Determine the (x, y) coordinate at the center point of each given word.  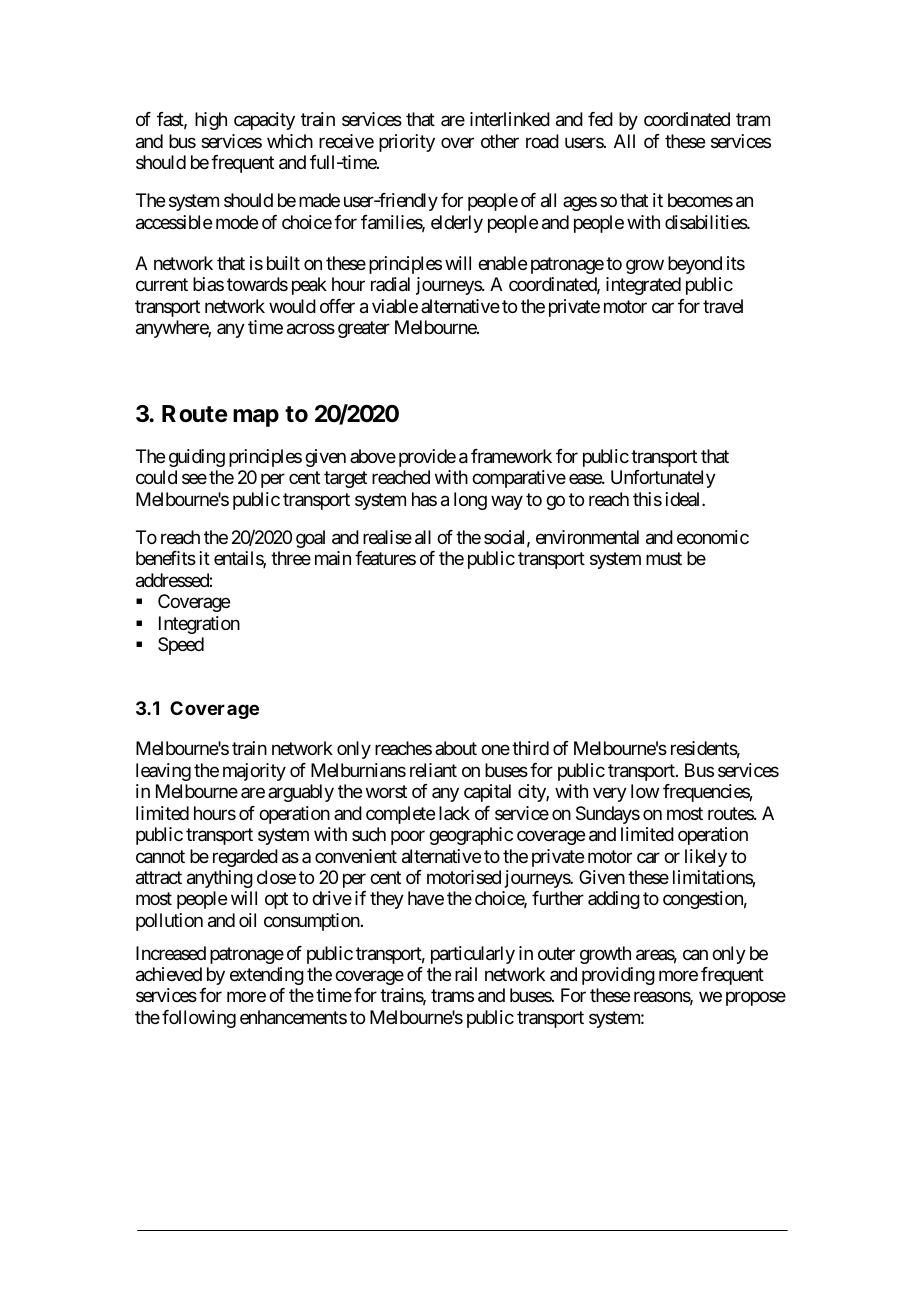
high (211, 121)
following (199, 1019)
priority (407, 143)
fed (600, 119)
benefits (166, 558)
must (664, 559)
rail (466, 974)
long (470, 501)
